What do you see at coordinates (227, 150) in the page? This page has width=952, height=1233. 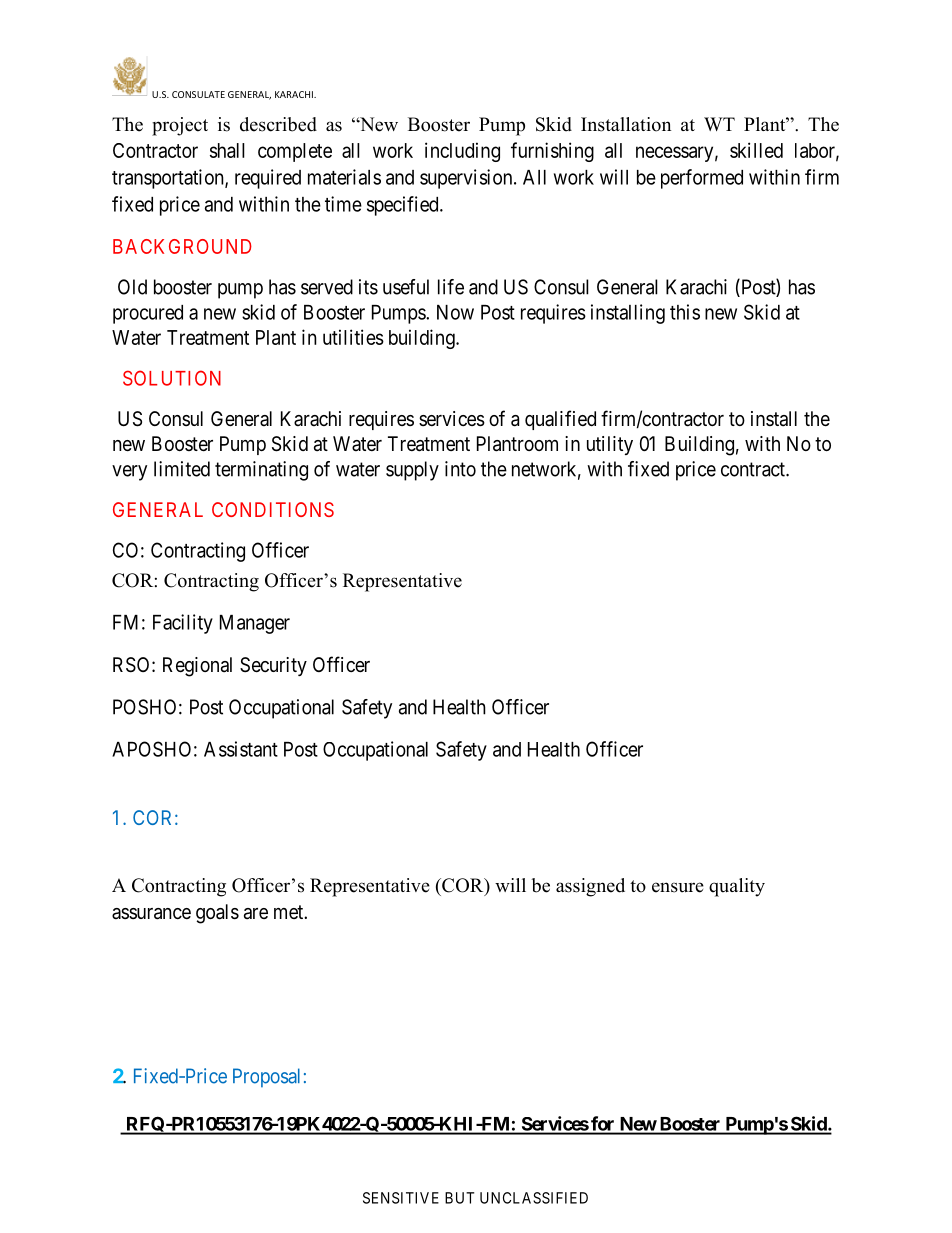 I see `shall` at bounding box center [227, 150].
